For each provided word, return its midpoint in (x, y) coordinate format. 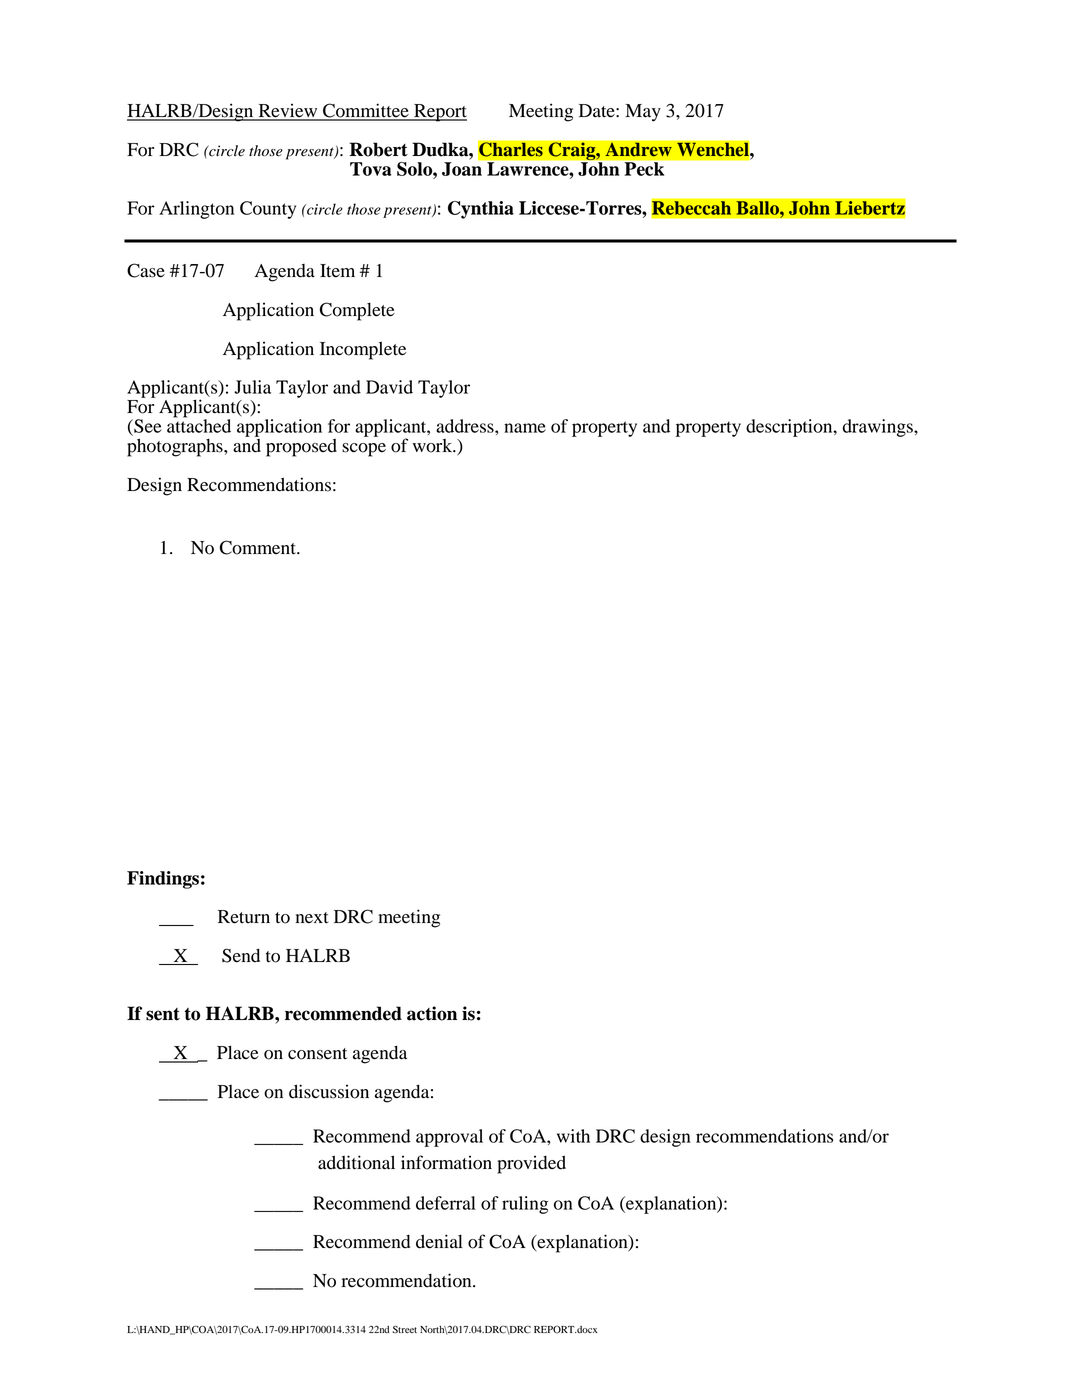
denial (439, 1241)
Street (405, 1330)
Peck (644, 169)
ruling (525, 1205)
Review (288, 111)
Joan (462, 169)
